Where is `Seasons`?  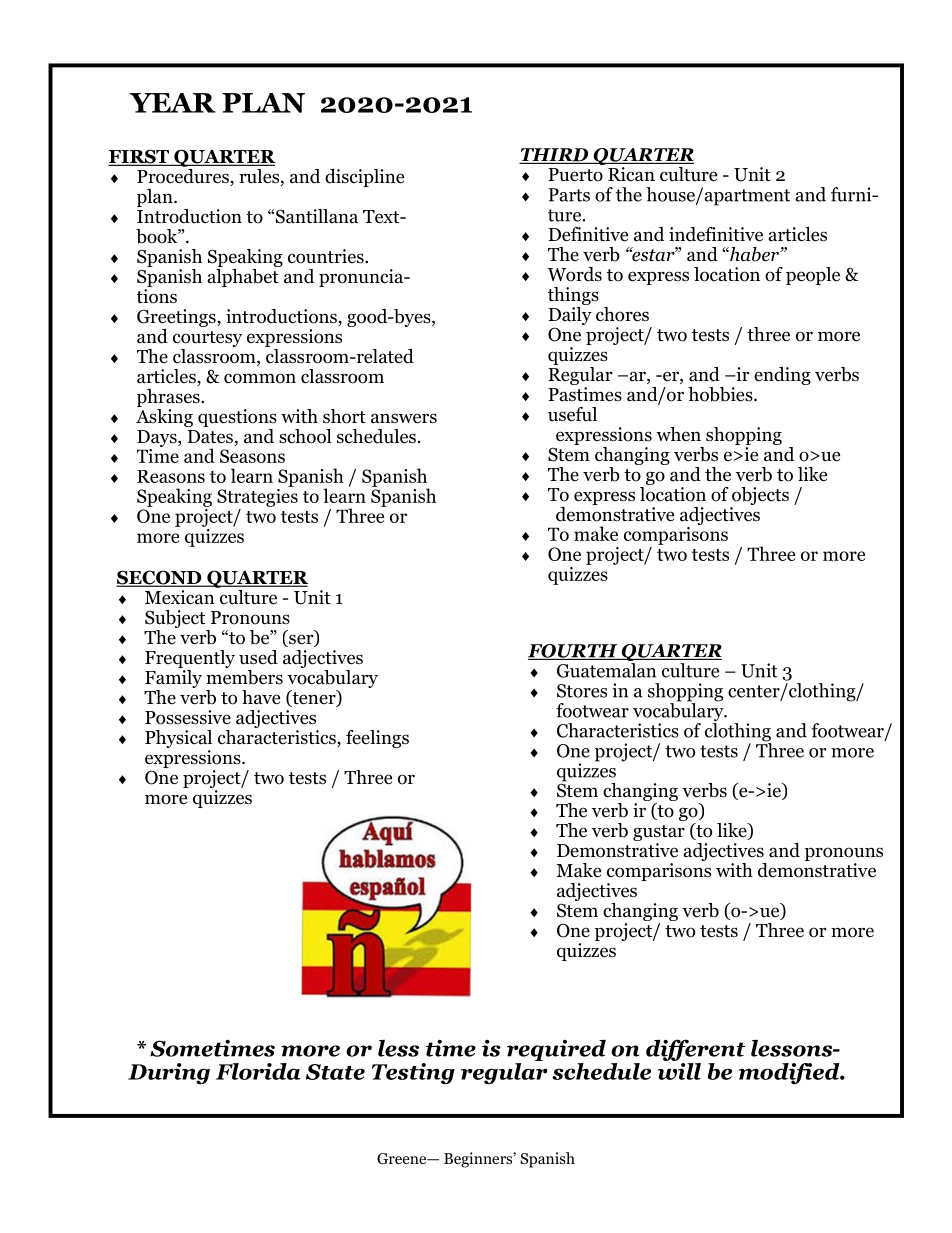 Seasons is located at coordinates (252, 456).
